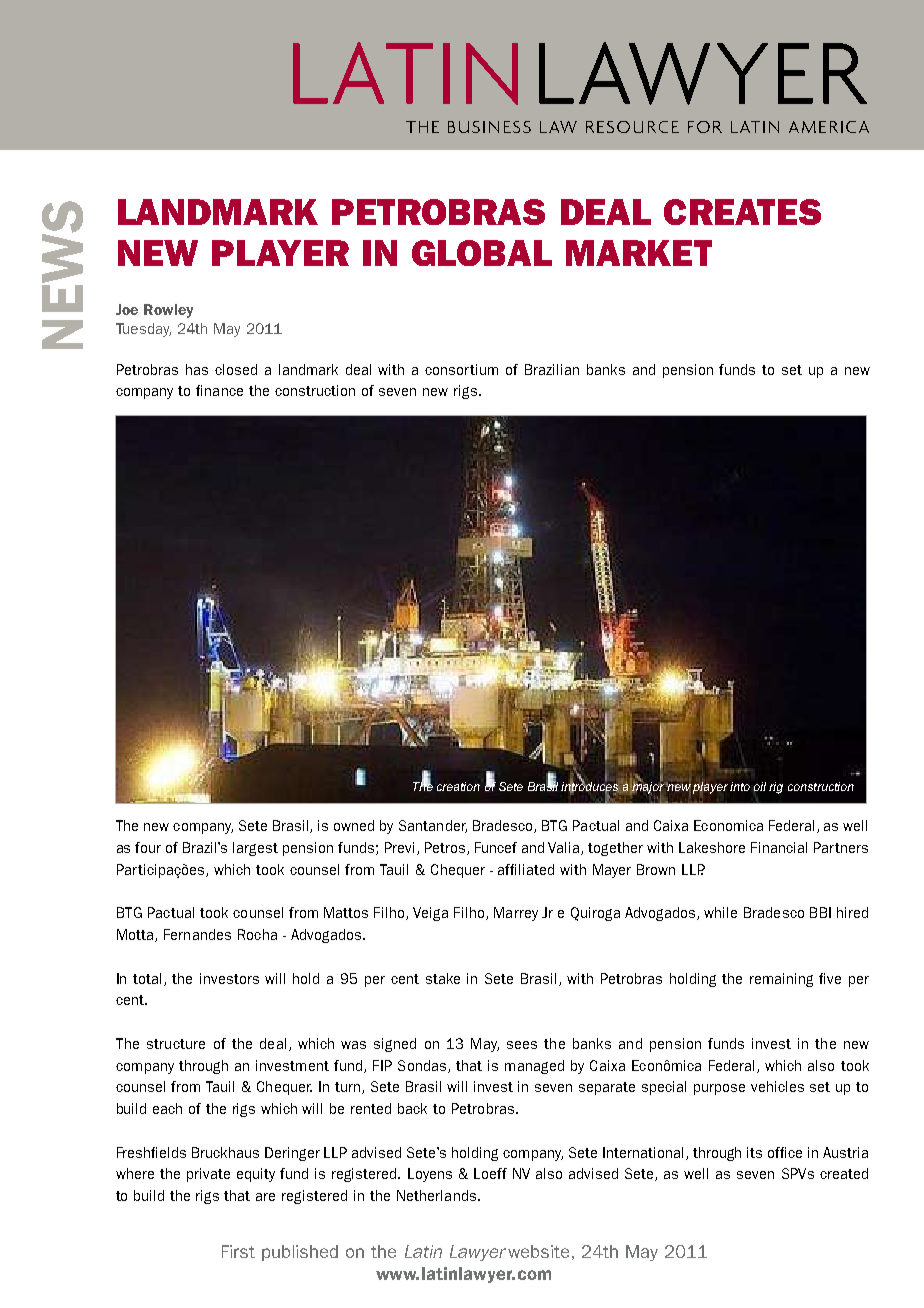 This page has height=1308, width=924. I want to click on Fernandes, so click(197, 934).
